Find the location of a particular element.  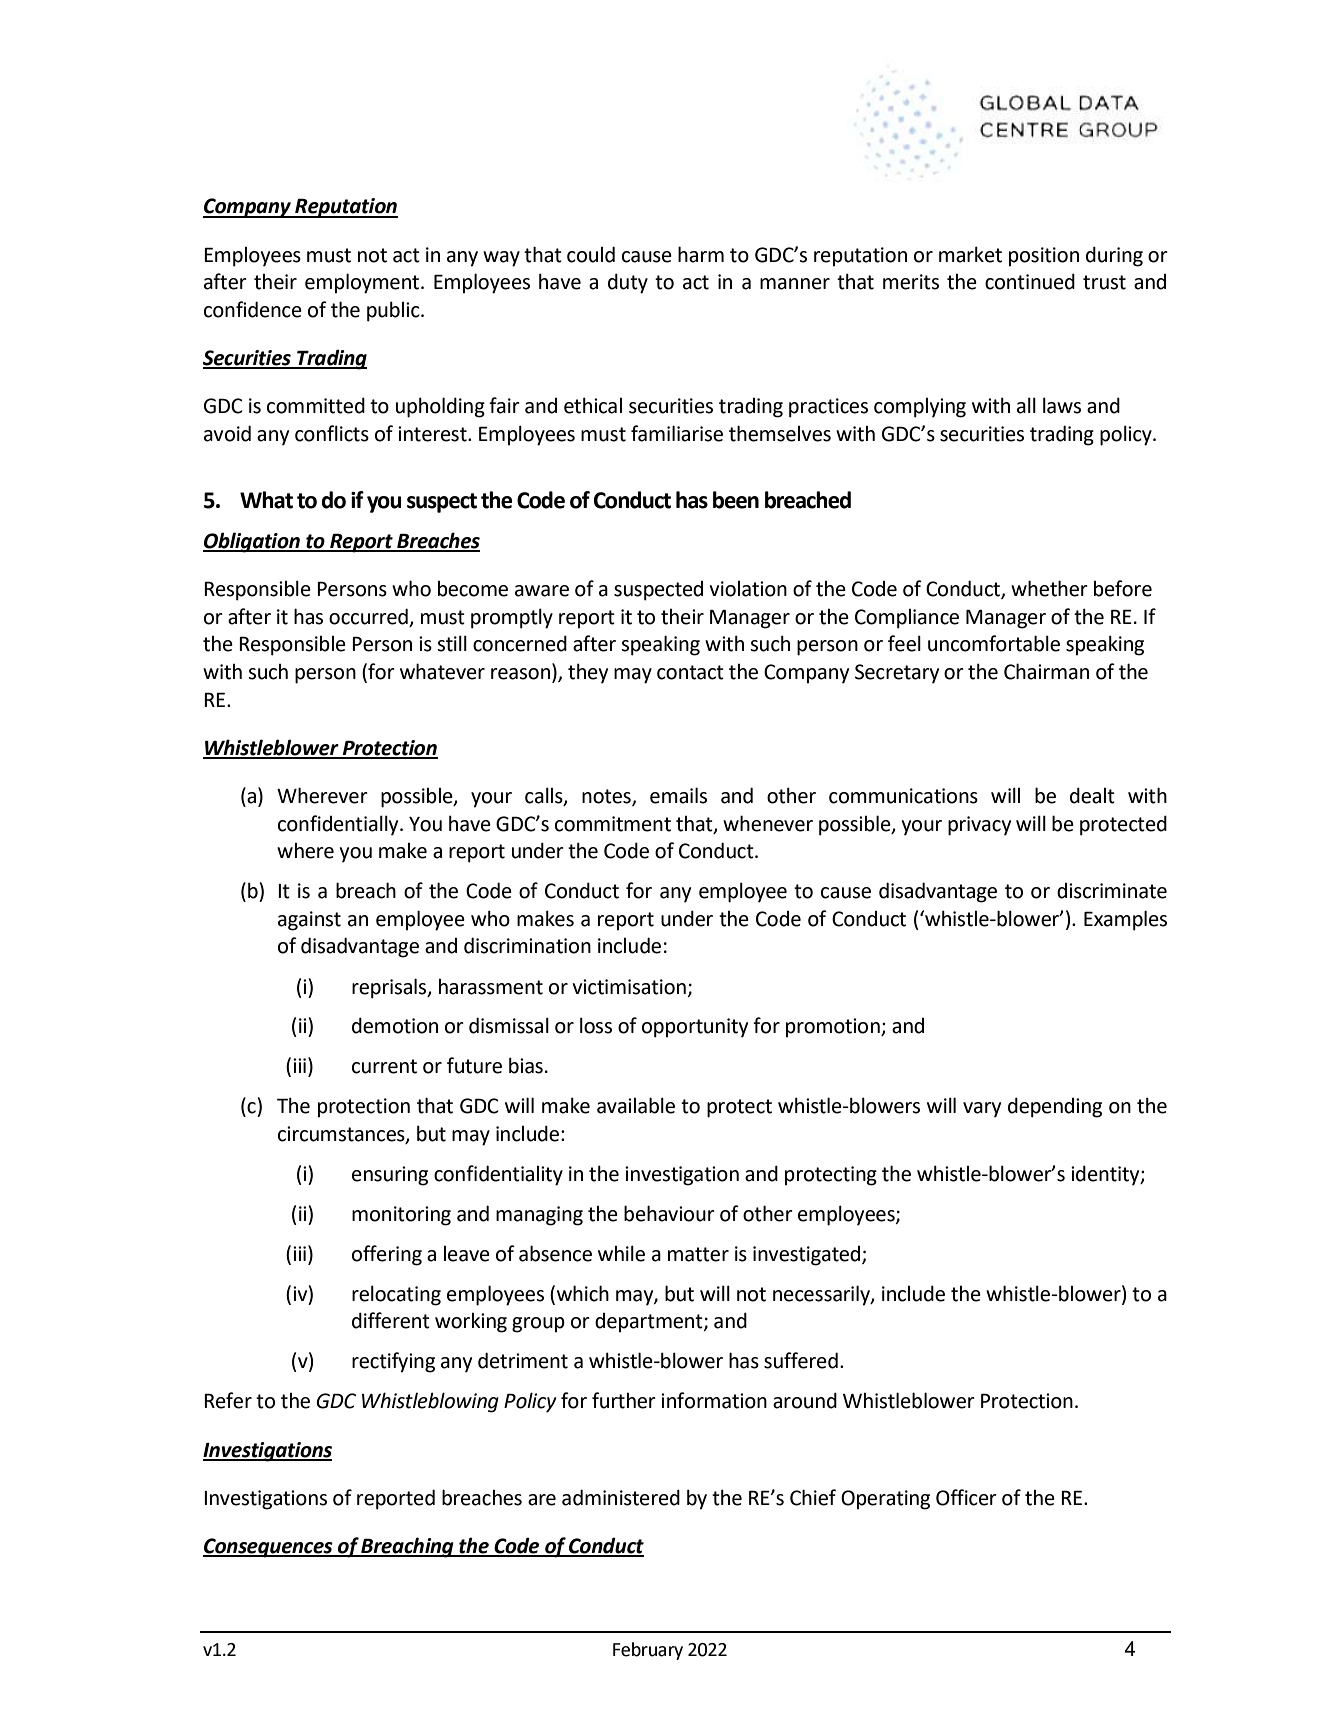

continued is located at coordinates (1030, 281).
